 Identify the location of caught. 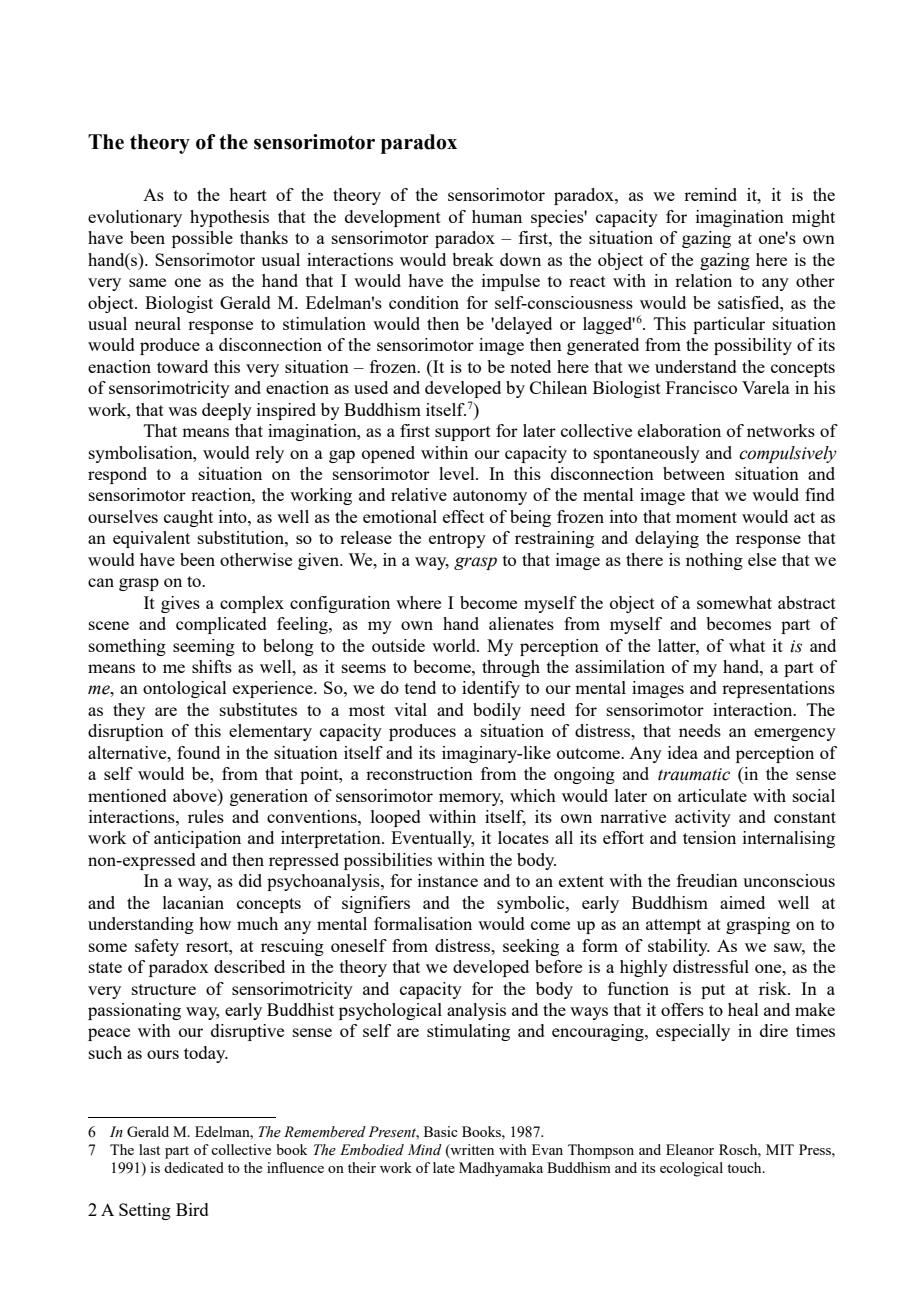
(188, 518).
